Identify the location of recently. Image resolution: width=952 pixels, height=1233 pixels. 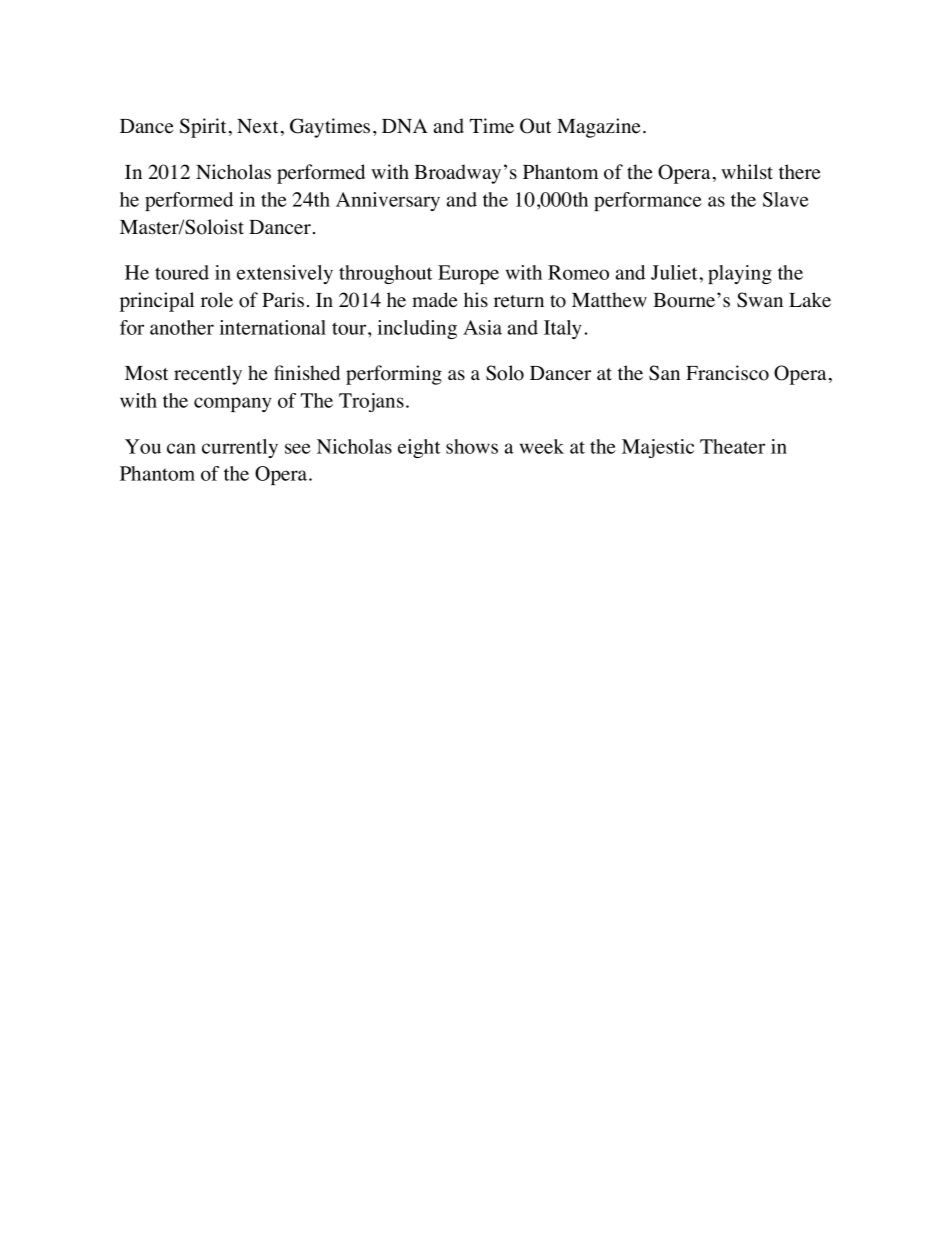
(208, 375).
